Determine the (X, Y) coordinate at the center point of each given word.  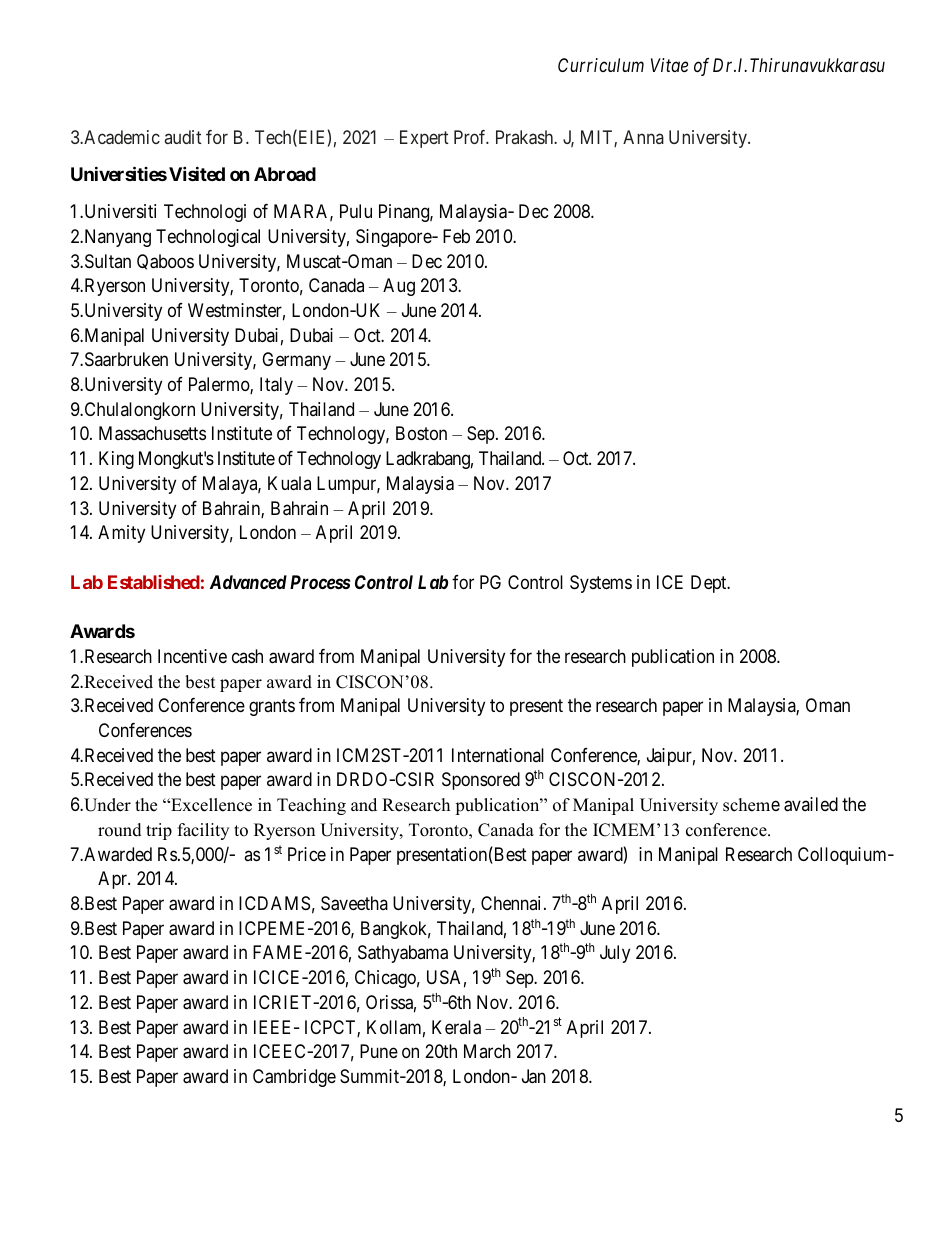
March (487, 1051)
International (498, 755)
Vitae (669, 65)
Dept (710, 584)
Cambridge (294, 1078)
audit (183, 137)
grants (272, 708)
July (615, 954)
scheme (751, 805)
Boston (421, 433)
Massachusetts (152, 433)
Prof (471, 137)
